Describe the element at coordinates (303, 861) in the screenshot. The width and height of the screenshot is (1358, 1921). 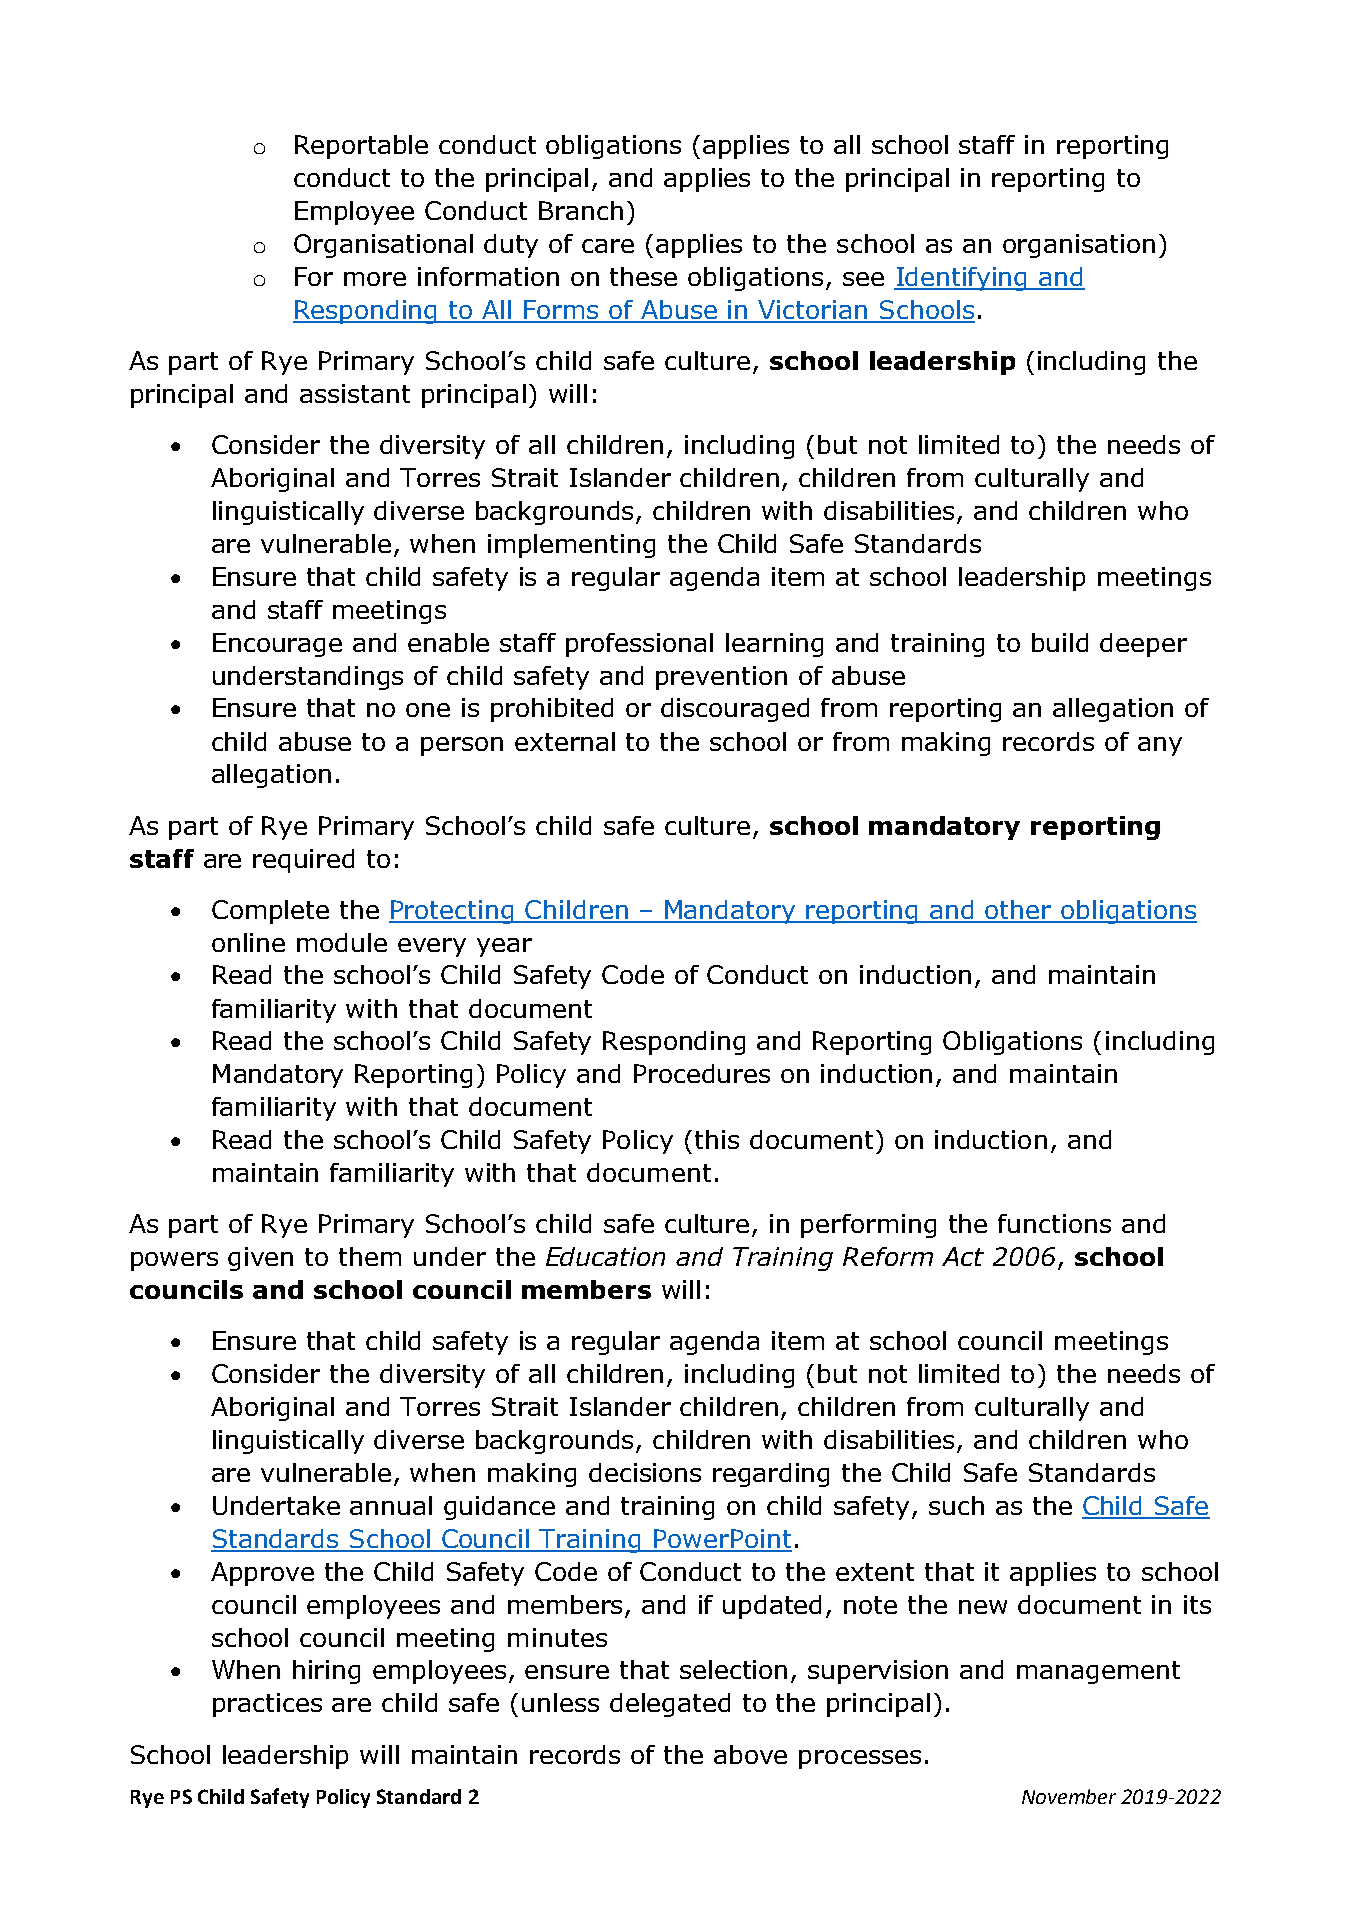
I see `required` at that location.
